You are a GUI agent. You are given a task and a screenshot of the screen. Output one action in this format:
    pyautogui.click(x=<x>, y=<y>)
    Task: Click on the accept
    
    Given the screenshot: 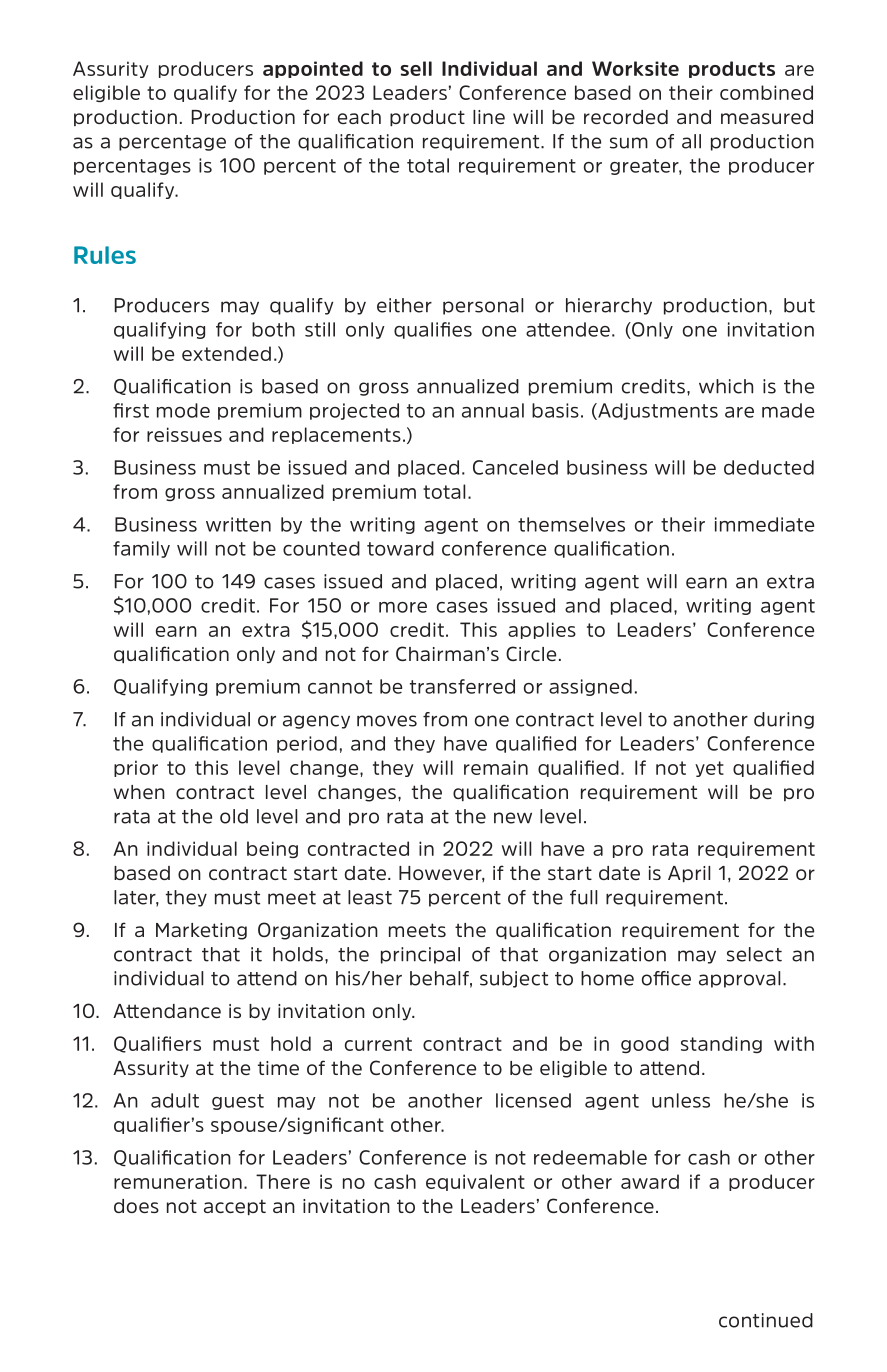 What is the action you would take?
    pyautogui.click(x=235, y=1207)
